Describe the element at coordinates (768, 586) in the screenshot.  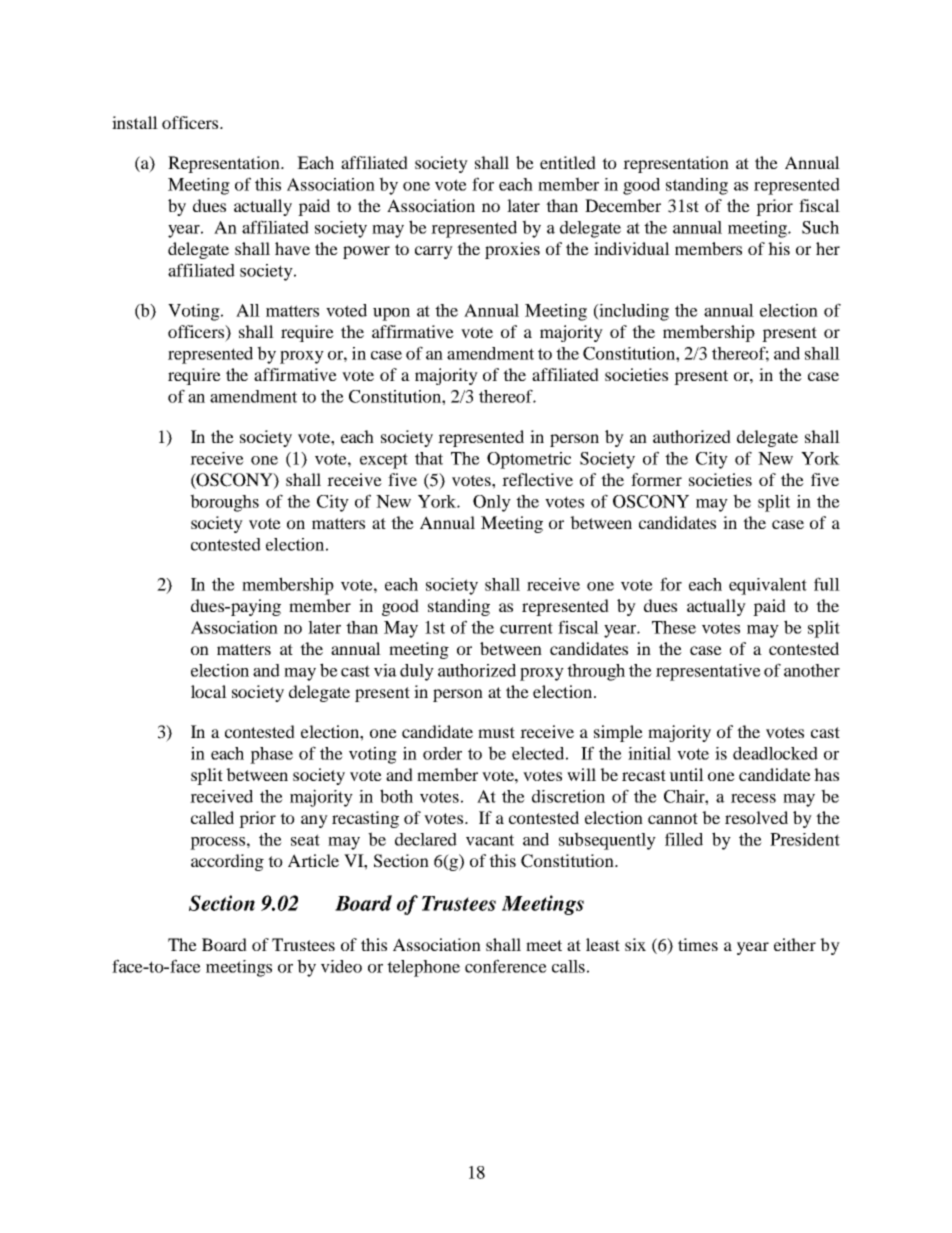
I see `equivalent` at that location.
